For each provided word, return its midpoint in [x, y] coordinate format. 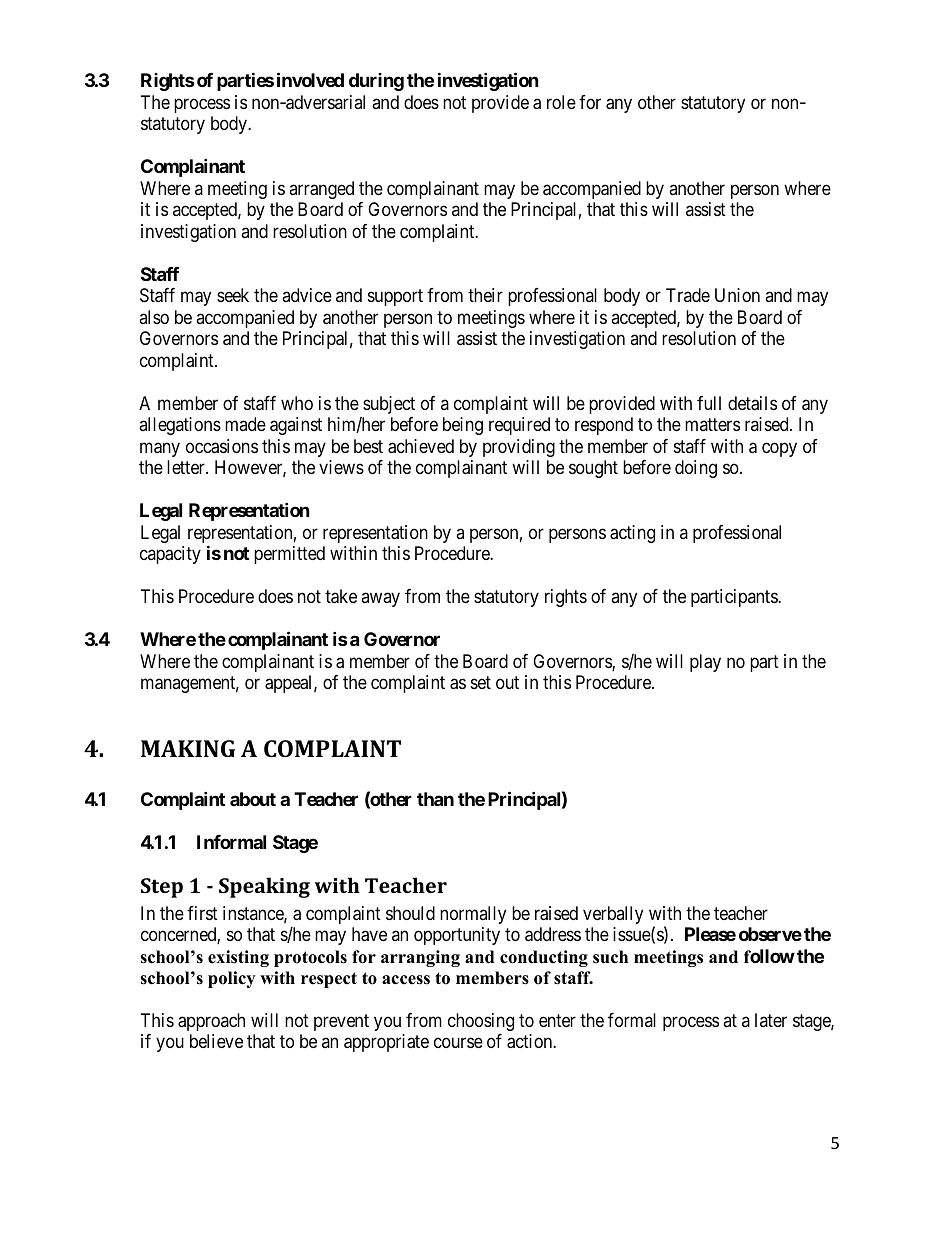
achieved [421, 446]
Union [737, 295]
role [561, 102]
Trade [688, 295]
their [485, 295]
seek [233, 295]
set [481, 682]
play [705, 663]
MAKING [188, 748]
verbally [613, 915]
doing [696, 469]
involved [310, 80]
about [253, 799]
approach [211, 1022]
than [435, 799]
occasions [222, 446]
